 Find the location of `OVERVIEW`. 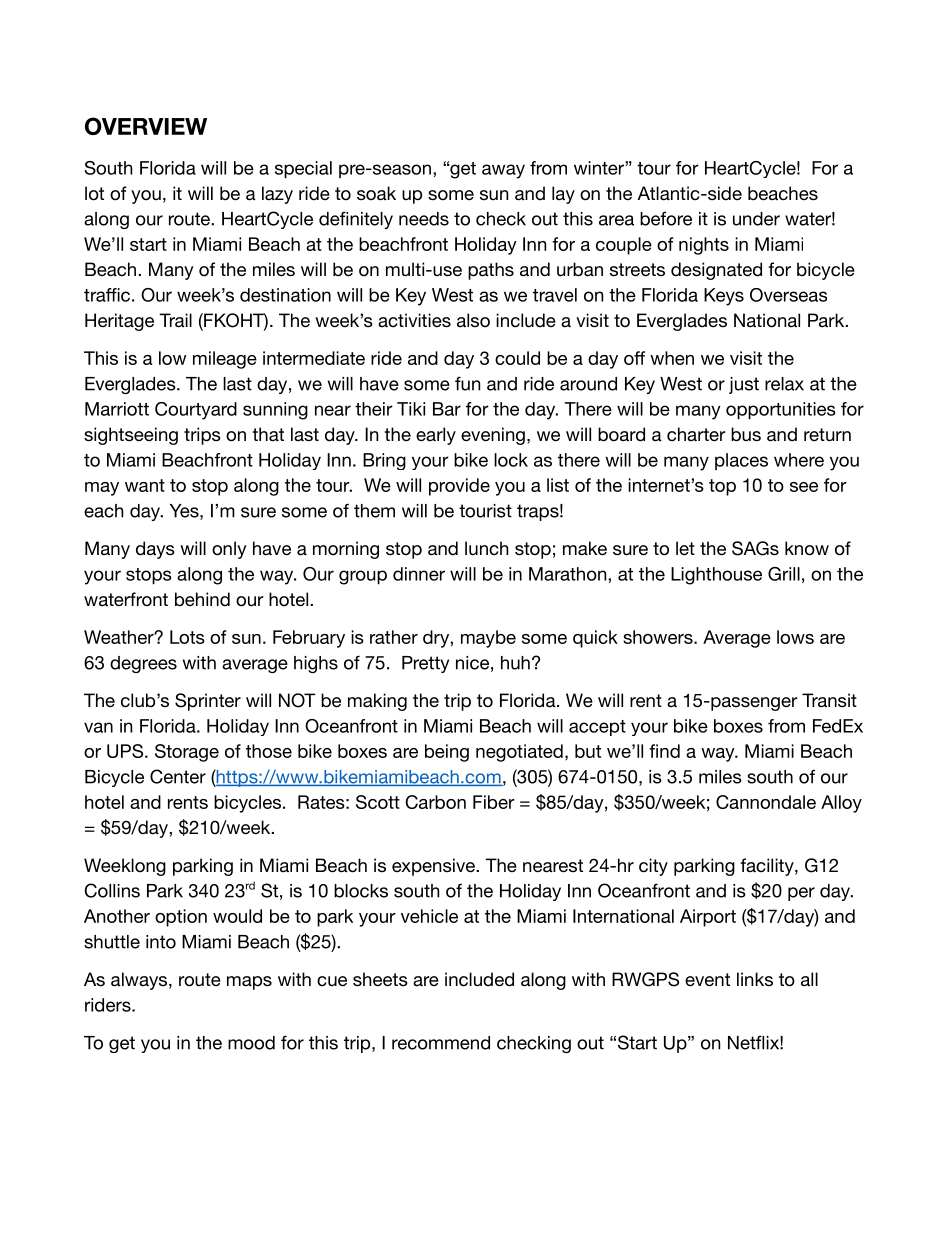

OVERVIEW is located at coordinates (146, 126).
